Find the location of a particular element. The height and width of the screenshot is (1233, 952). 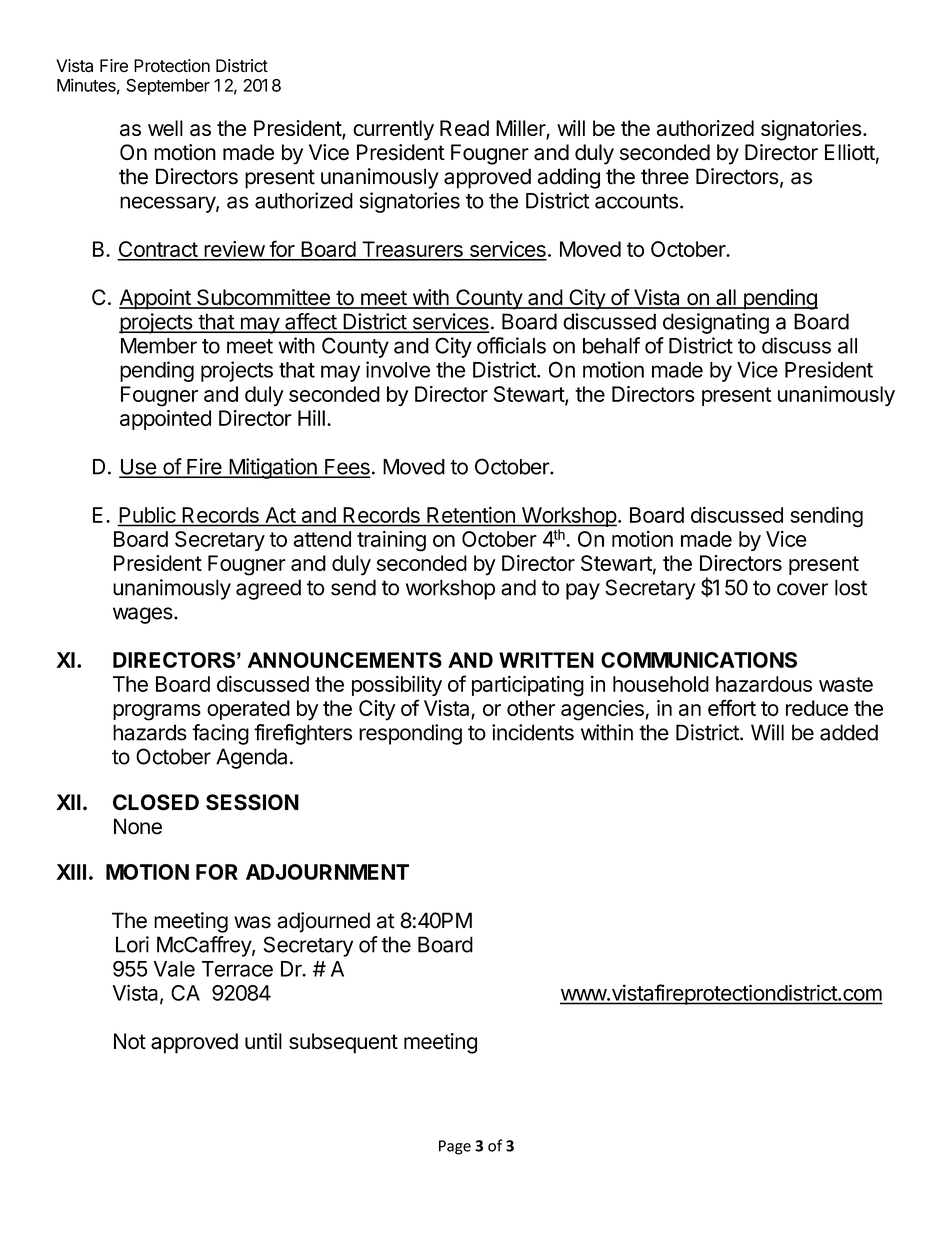

cover is located at coordinates (802, 589).
